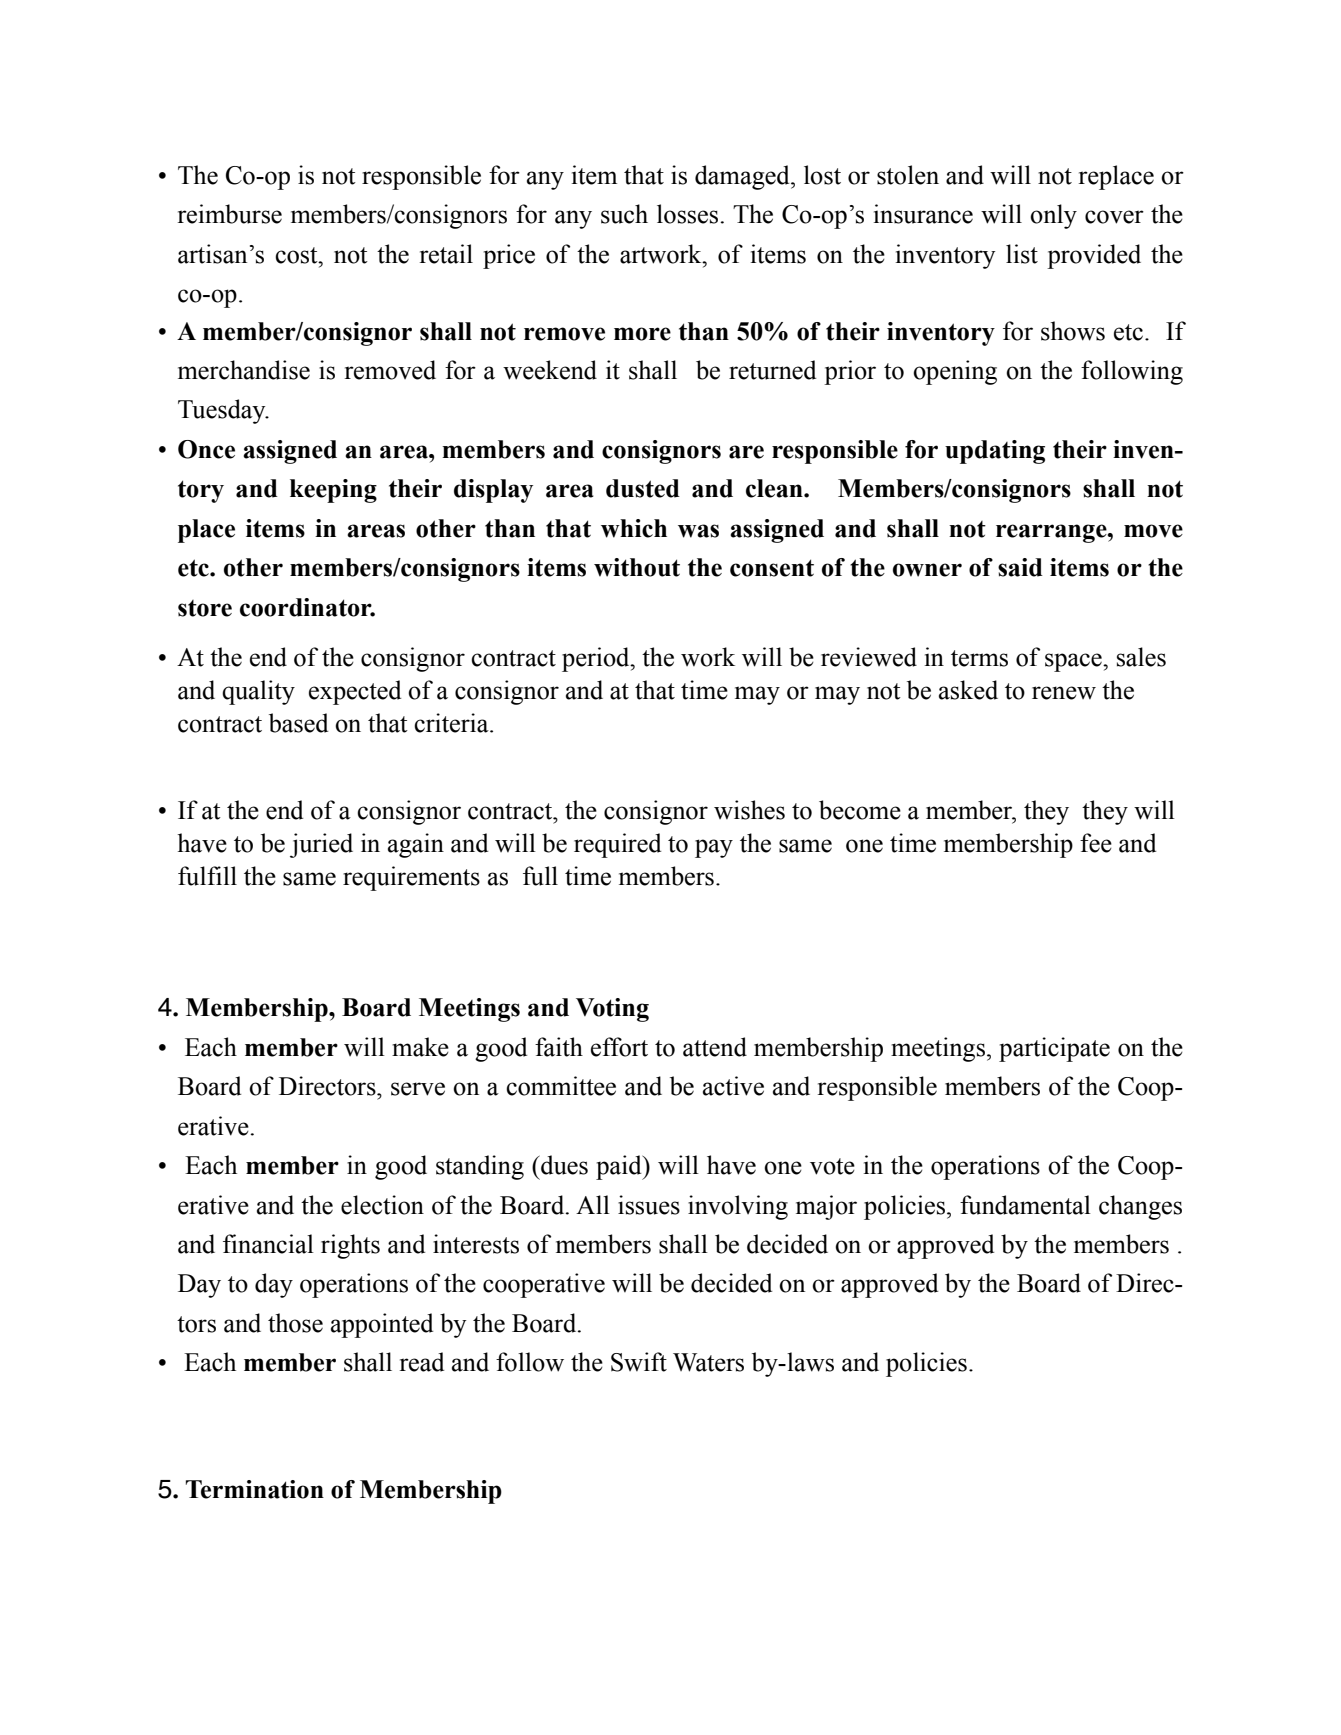 Image resolution: width=1341 pixels, height=1735 pixels. What do you see at coordinates (255, 1489) in the screenshot?
I see `Termination` at bounding box center [255, 1489].
